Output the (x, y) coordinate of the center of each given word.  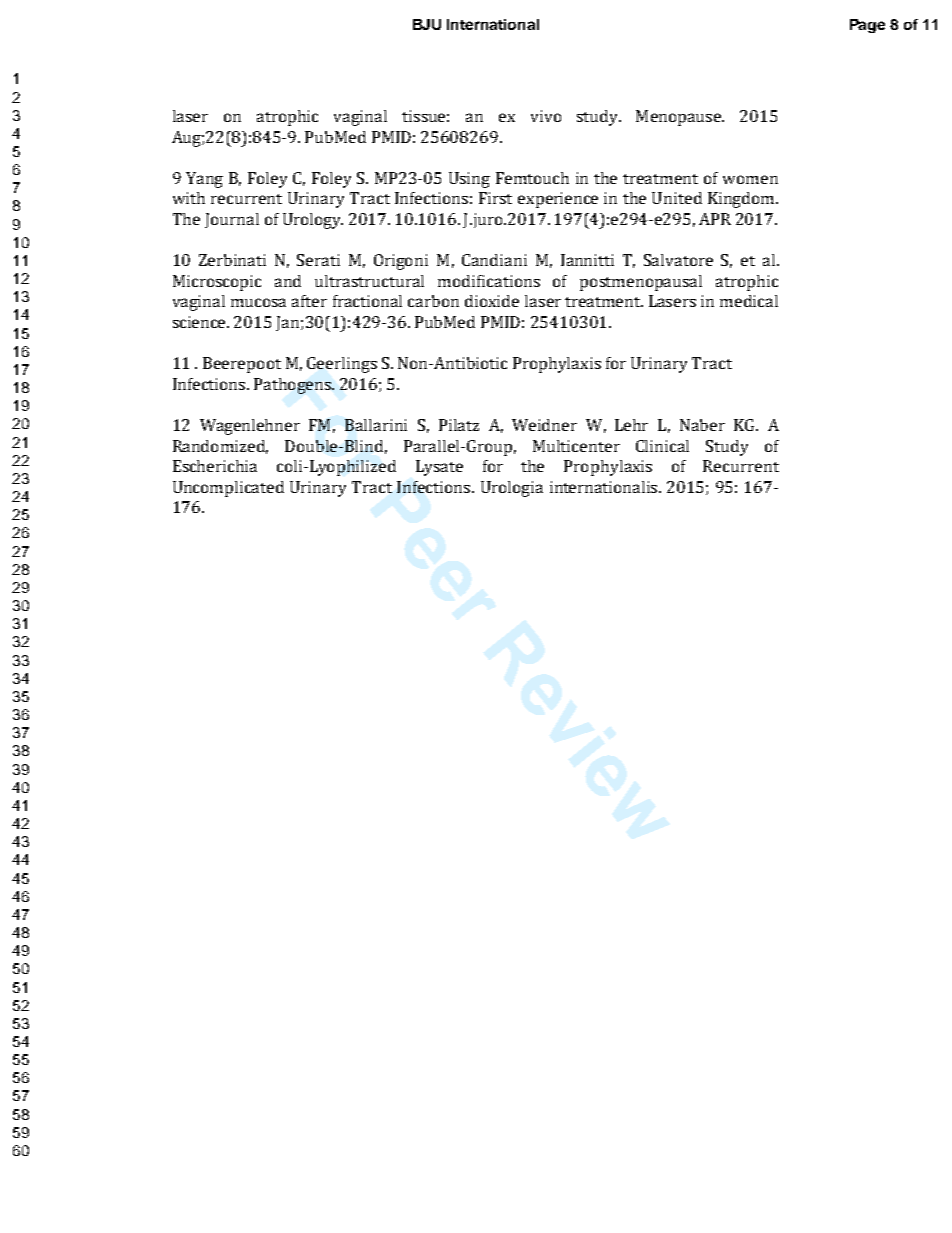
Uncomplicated (228, 489)
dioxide (492, 301)
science (201, 322)
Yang (204, 180)
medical (749, 301)
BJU (427, 24)
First (495, 198)
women (750, 179)
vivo (546, 116)
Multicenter (576, 446)
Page (867, 26)
